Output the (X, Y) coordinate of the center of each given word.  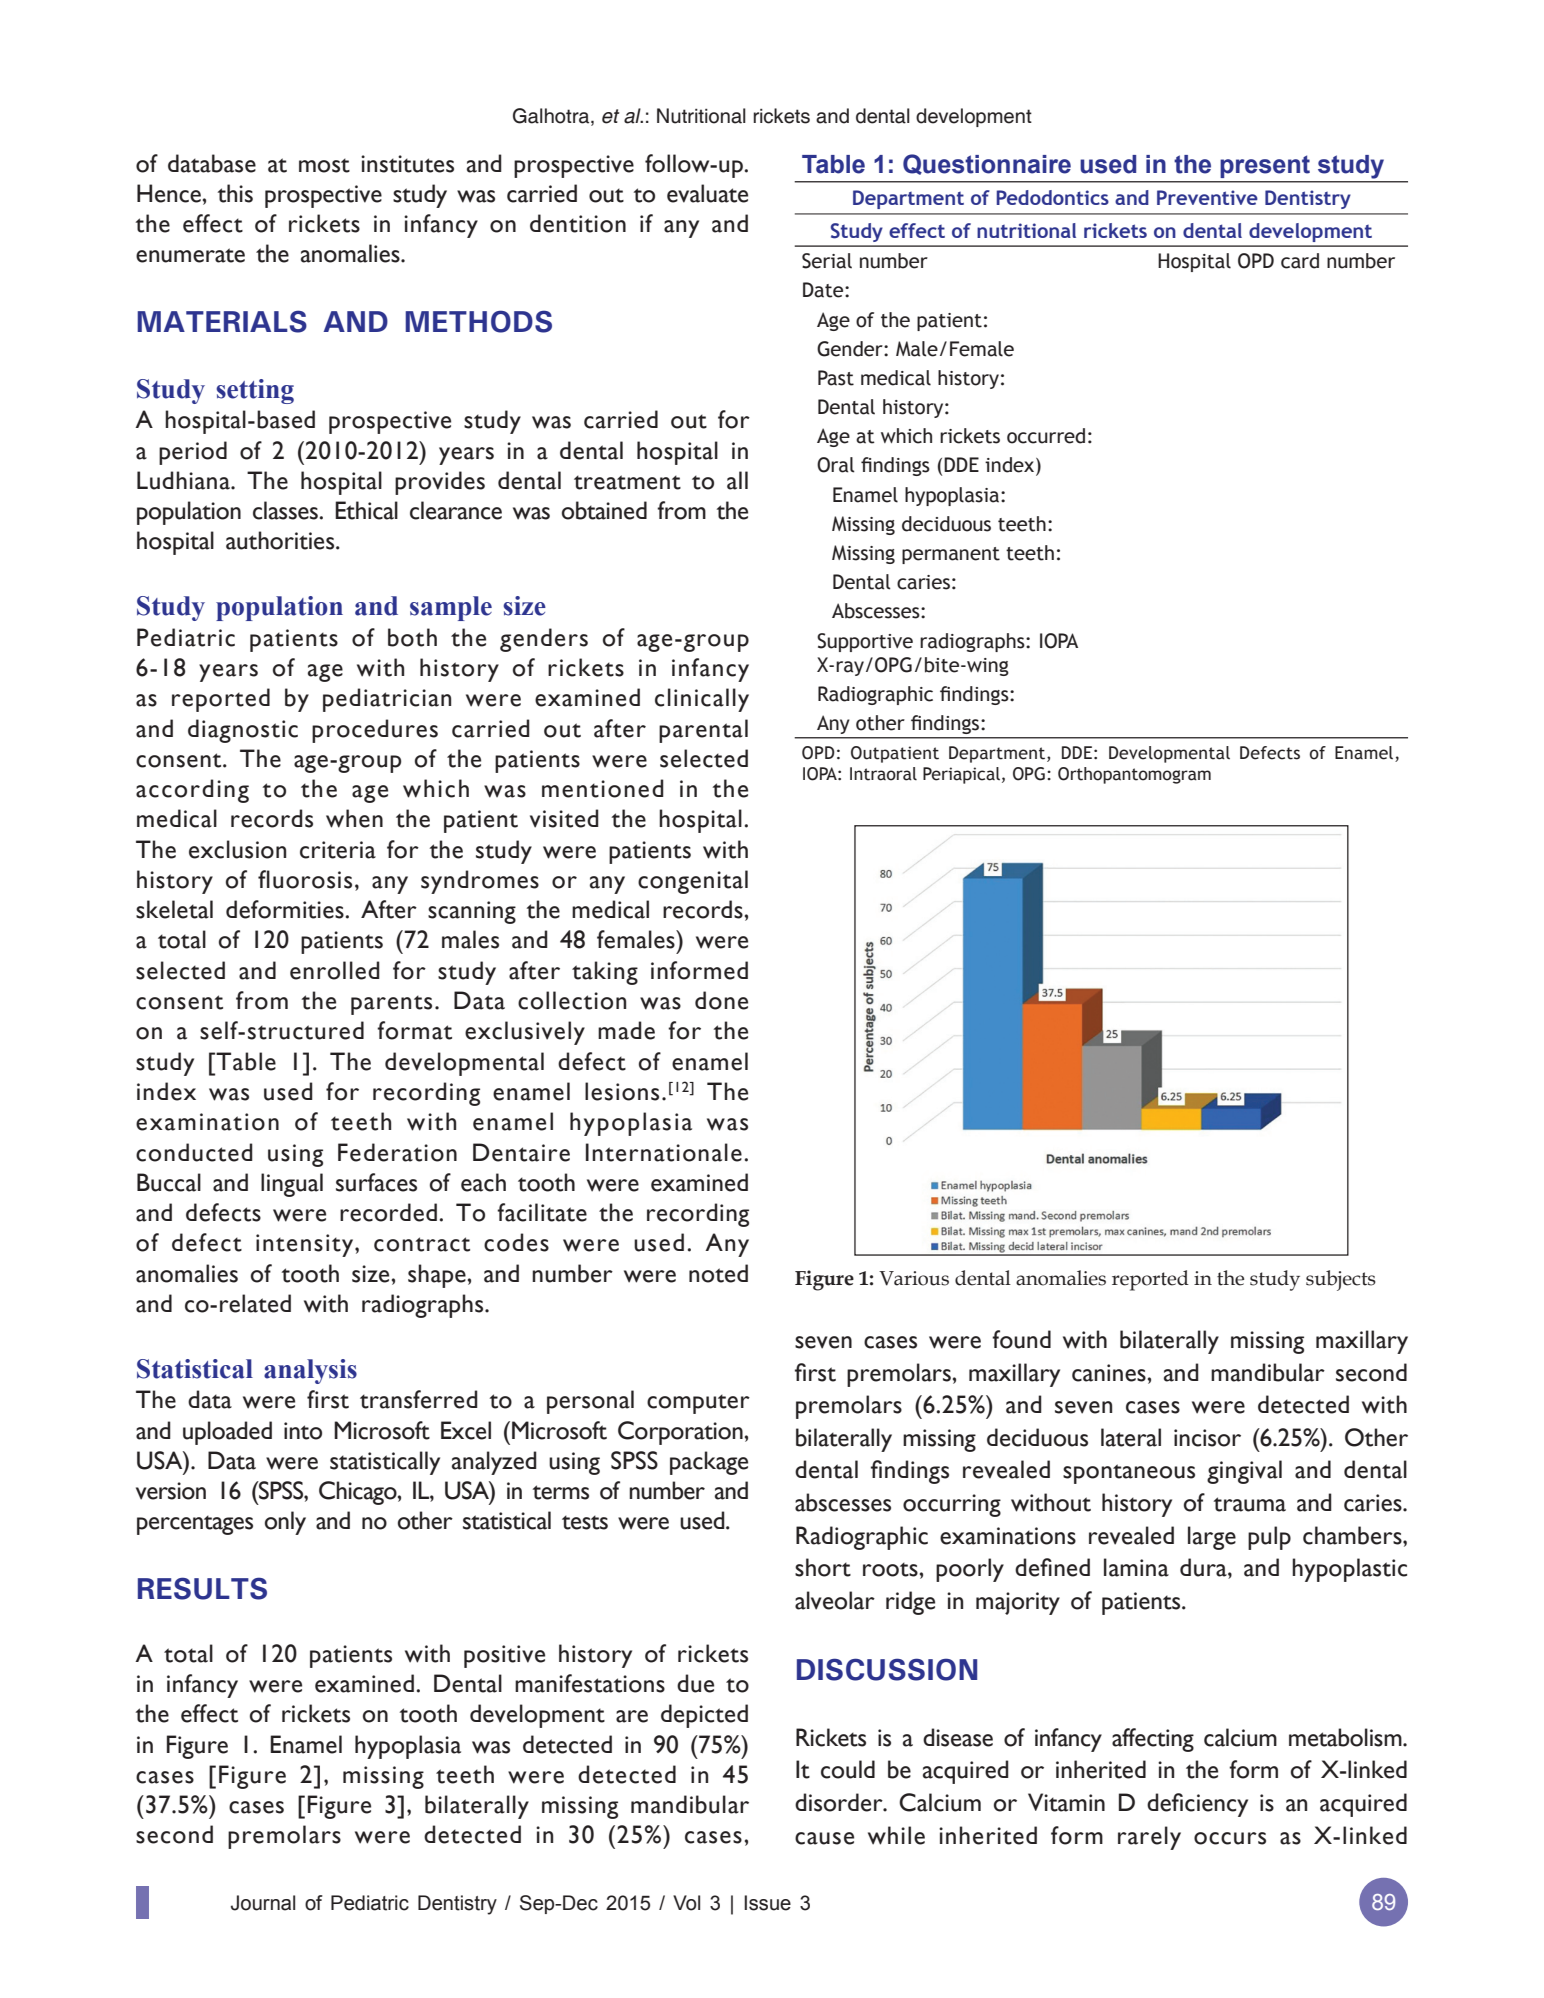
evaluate (707, 193)
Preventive (1207, 197)
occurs (1230, 1838)
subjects (1341, 1280)
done (721, 1000)
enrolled (335, 970)
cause (824, 1838)
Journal (263, 1903)
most (324, 165)
